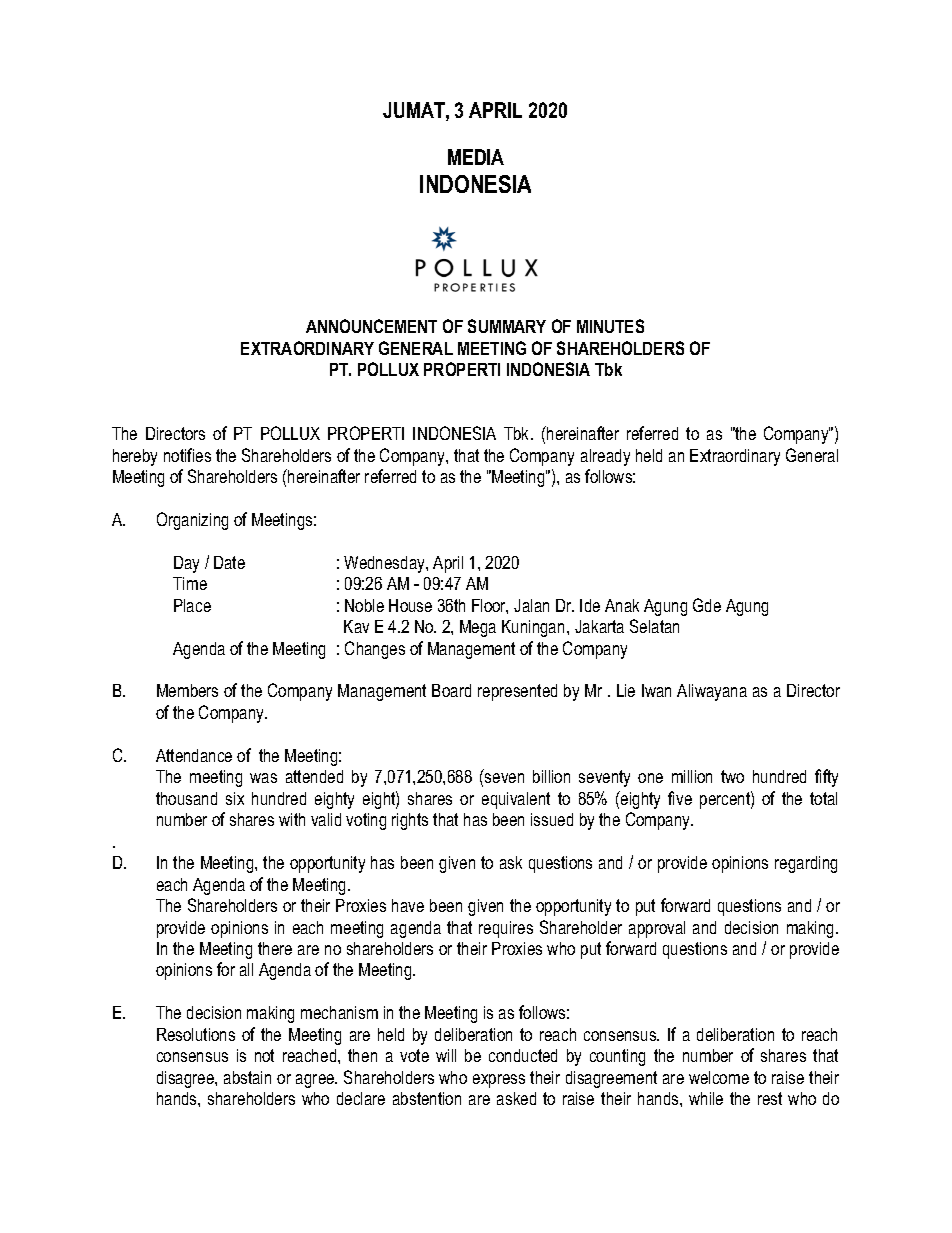 This screenshot has width=952, height=1233. What do you see at coordinates (235, 798) in the screenshot?
I see `six` at bounding box center [235, 798].
